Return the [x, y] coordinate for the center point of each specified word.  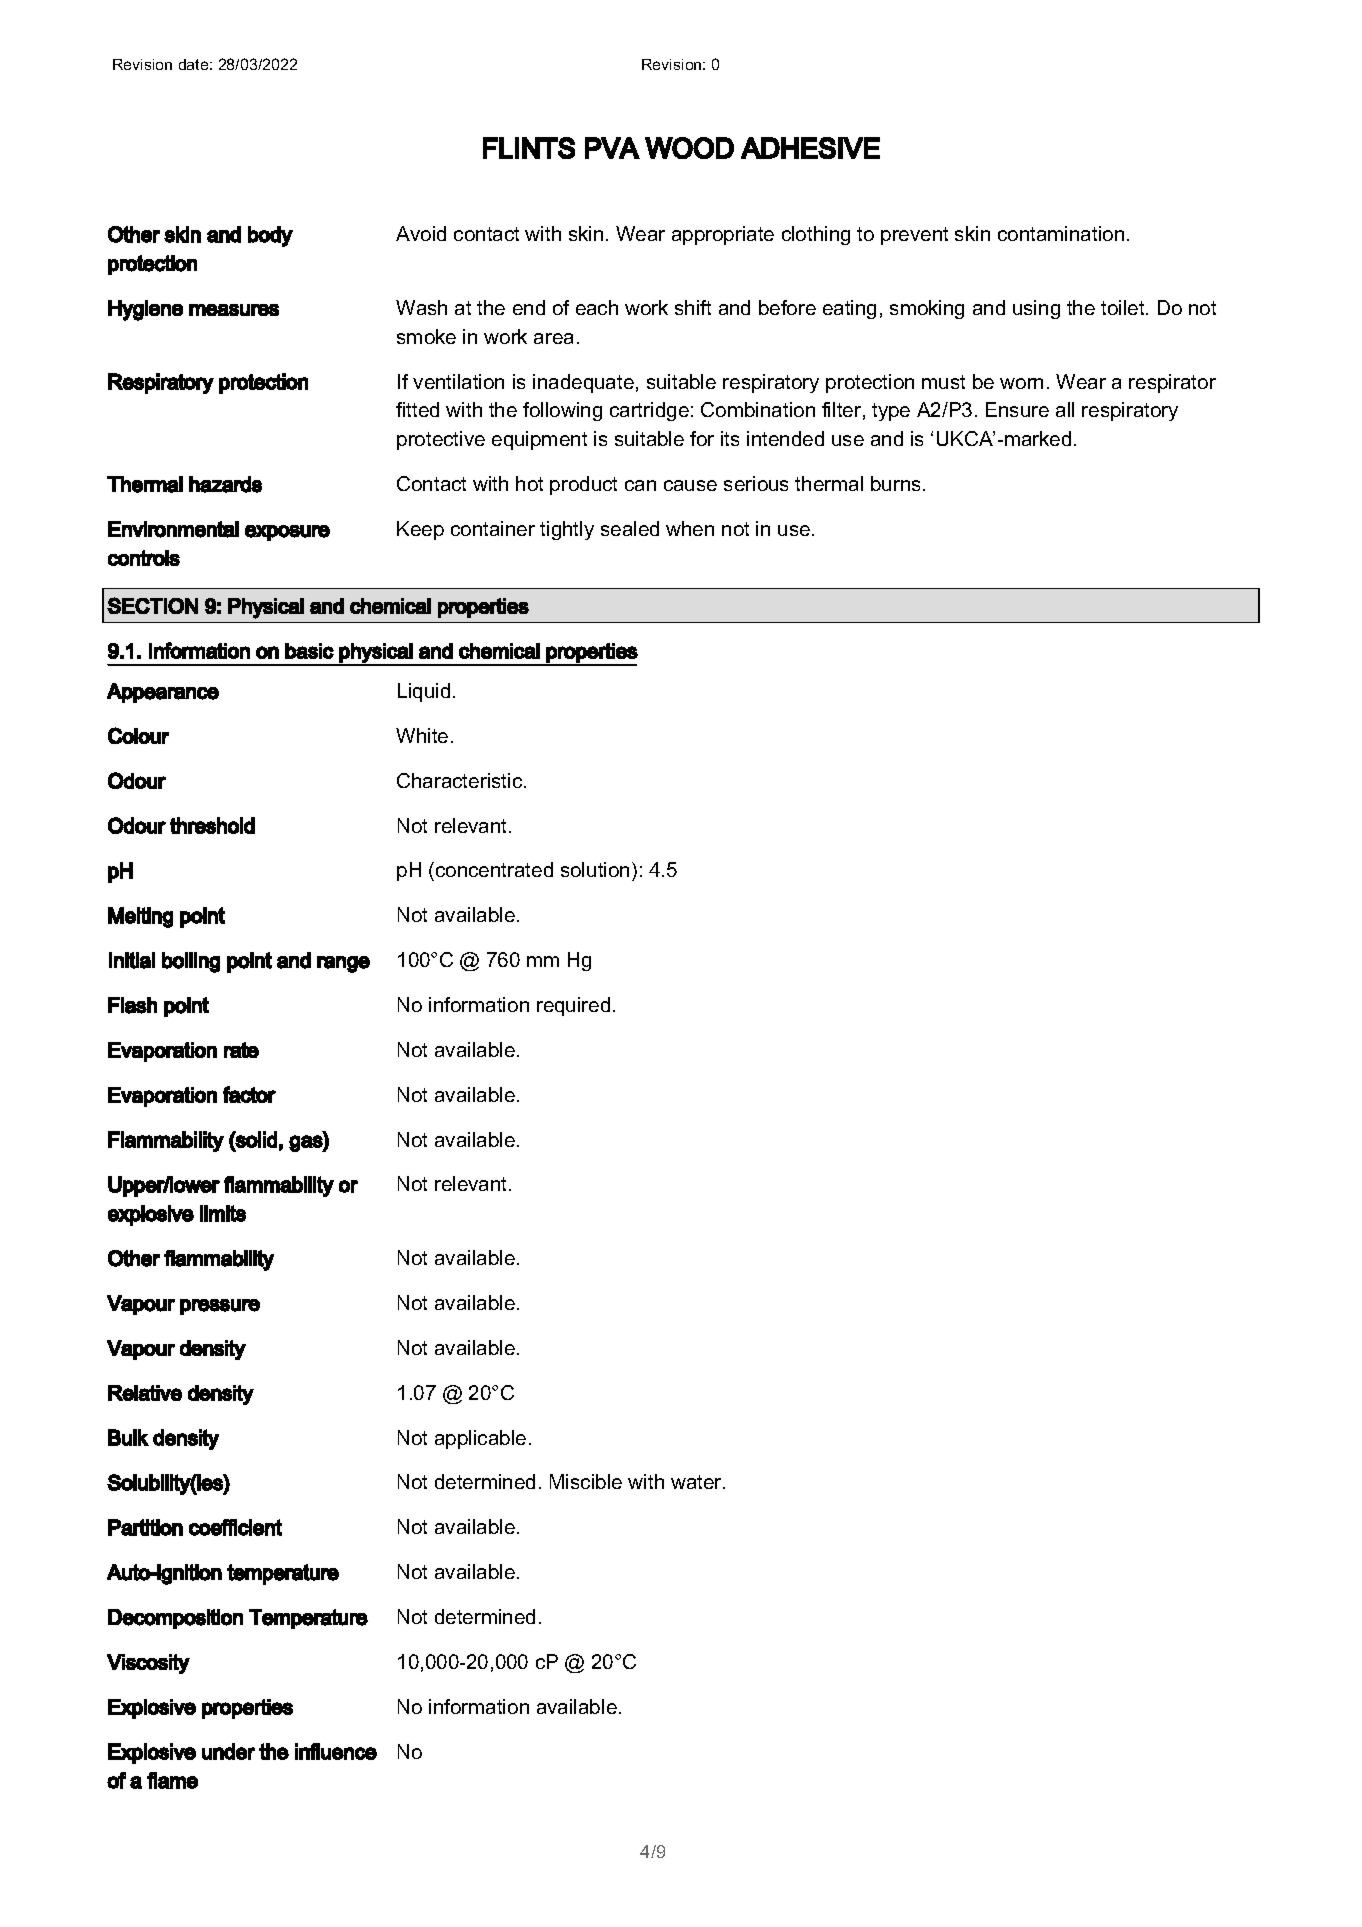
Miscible [586, 1481]
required [573, 1006]
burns [897, 483]
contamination [1061, 233]
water [697, 1482]
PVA [612, 148]
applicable [480, 1439]
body [270, 236]
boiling [191, 962]
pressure [220, 1307]
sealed [630, 528]
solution [595, 869]
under [228, 1751]
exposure [287, 533]
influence [336, 1751]
